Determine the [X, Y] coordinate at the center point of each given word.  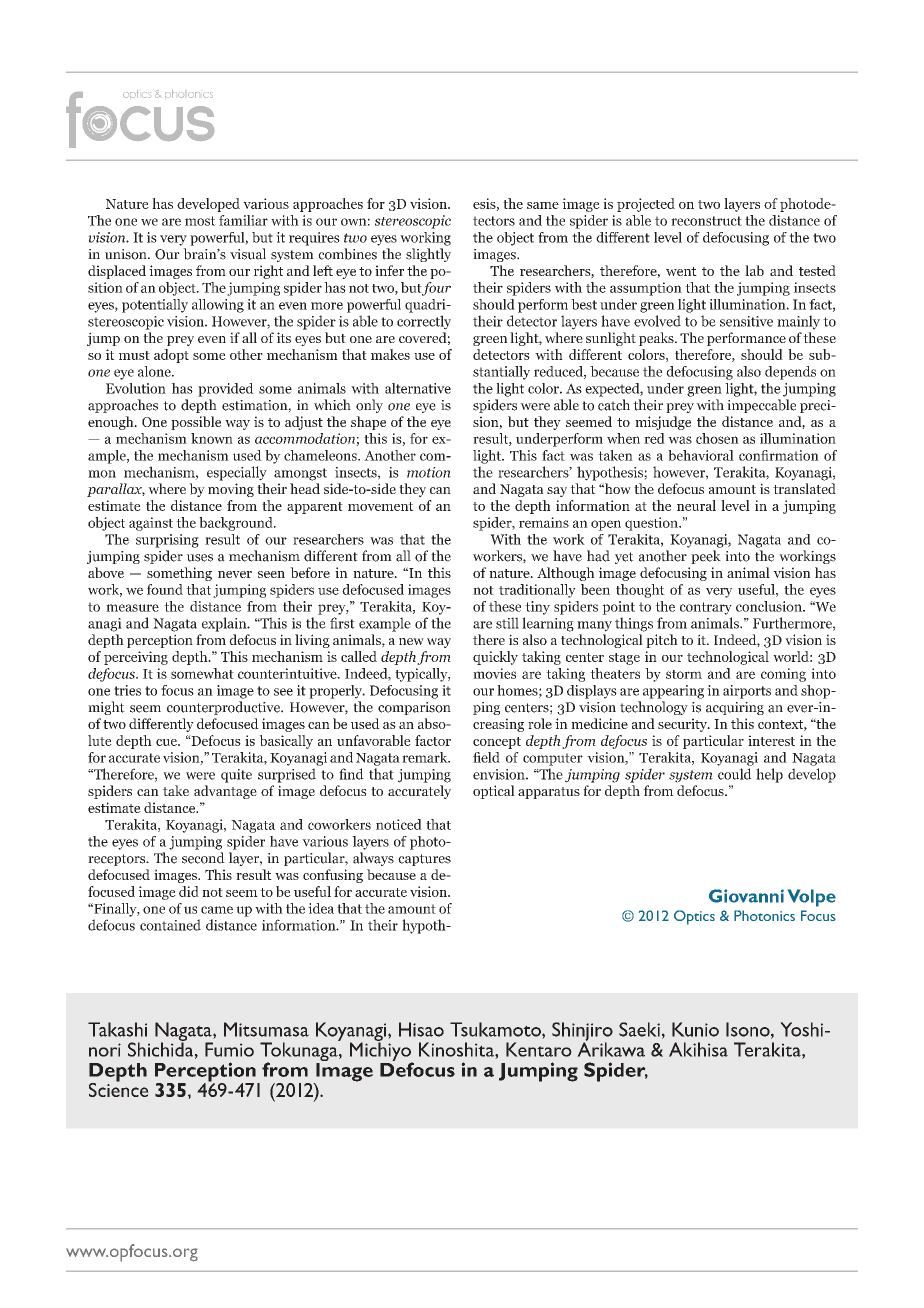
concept [497, 743]
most [200, 221]
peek [706, 557]
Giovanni [746, 896]
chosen [717, 438]
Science [119, 1088]
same [543, 205]
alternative [418, 388]
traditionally [537, 591]
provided [226, 390]
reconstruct [706, 221]
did [189, 891]
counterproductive [224, 708]
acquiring [735, 708]
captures [424, 860]
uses [200, 558]
